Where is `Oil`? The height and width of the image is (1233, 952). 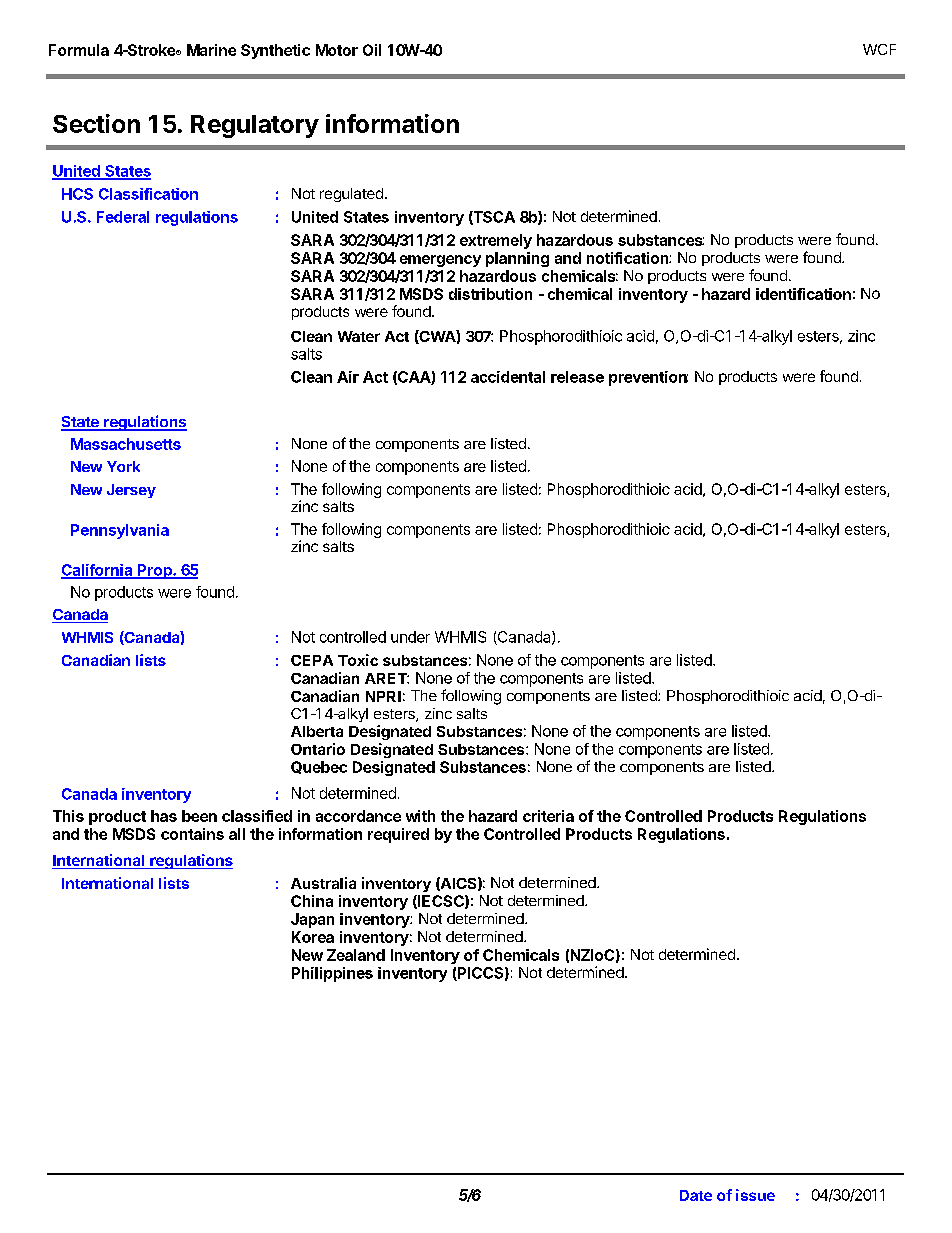
Oil is located at coordinates (372, 50).
